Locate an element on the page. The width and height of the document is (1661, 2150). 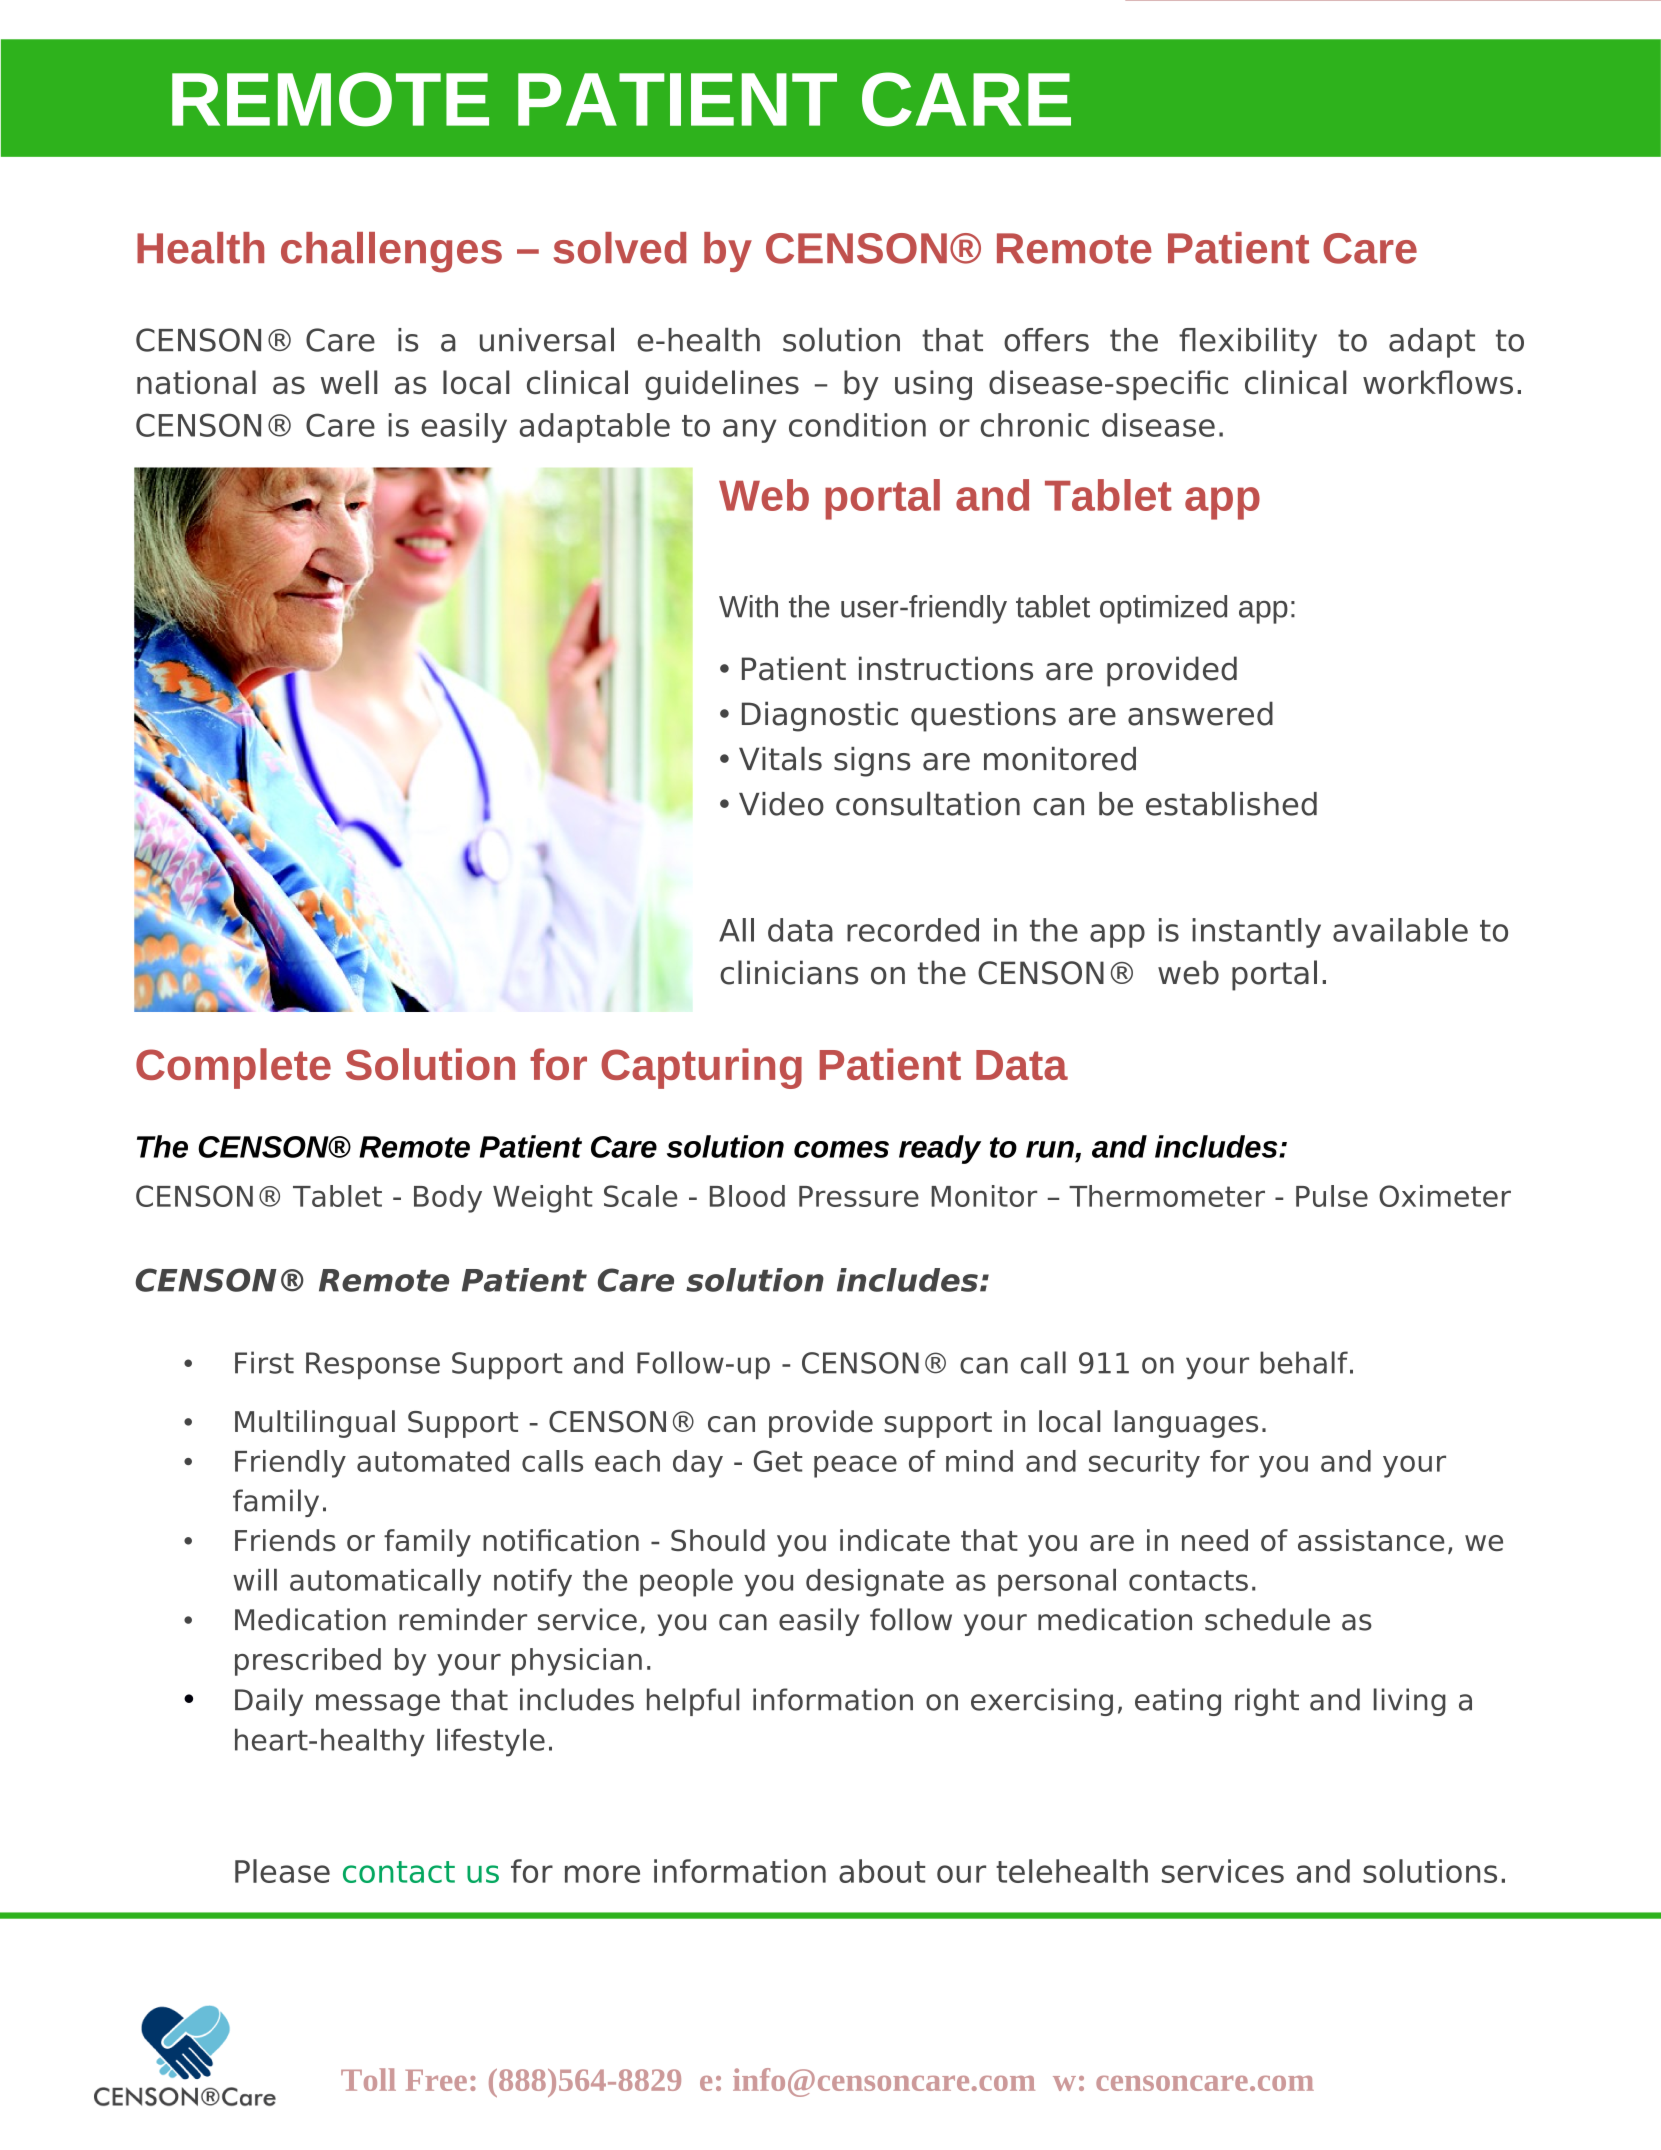
Toll is located at coordinates (368, 2079).
